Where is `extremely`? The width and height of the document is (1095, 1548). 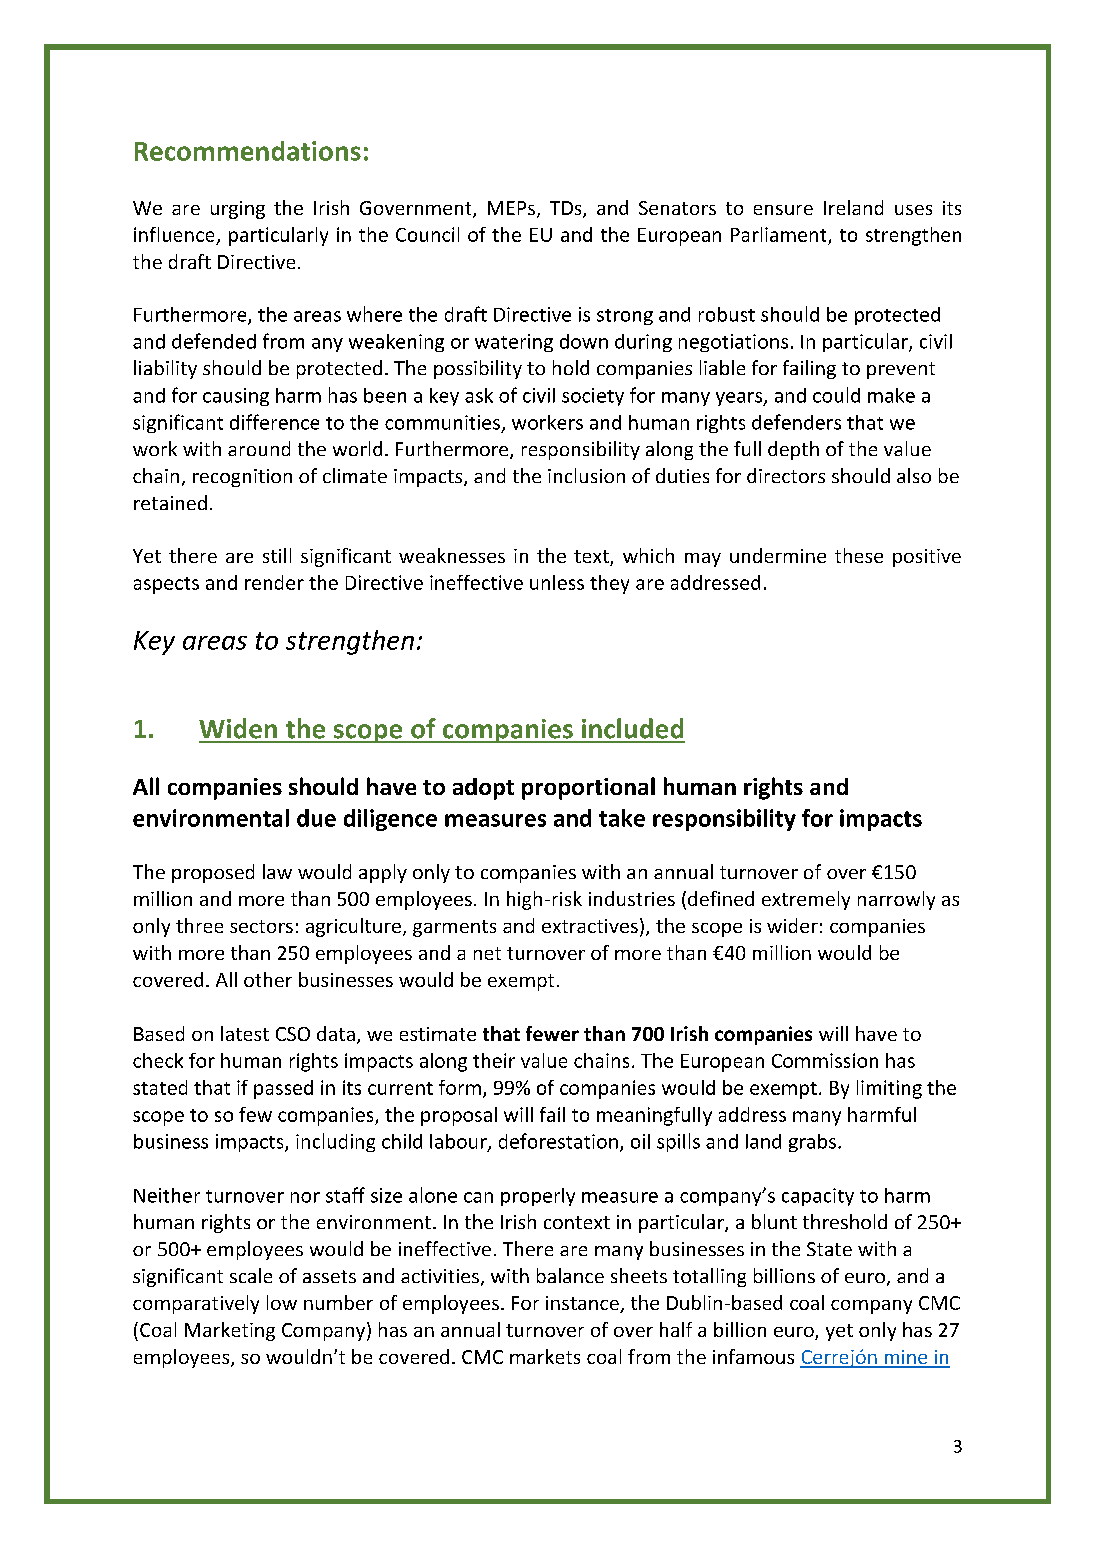 extremely is located at coordinates (806, 900).
